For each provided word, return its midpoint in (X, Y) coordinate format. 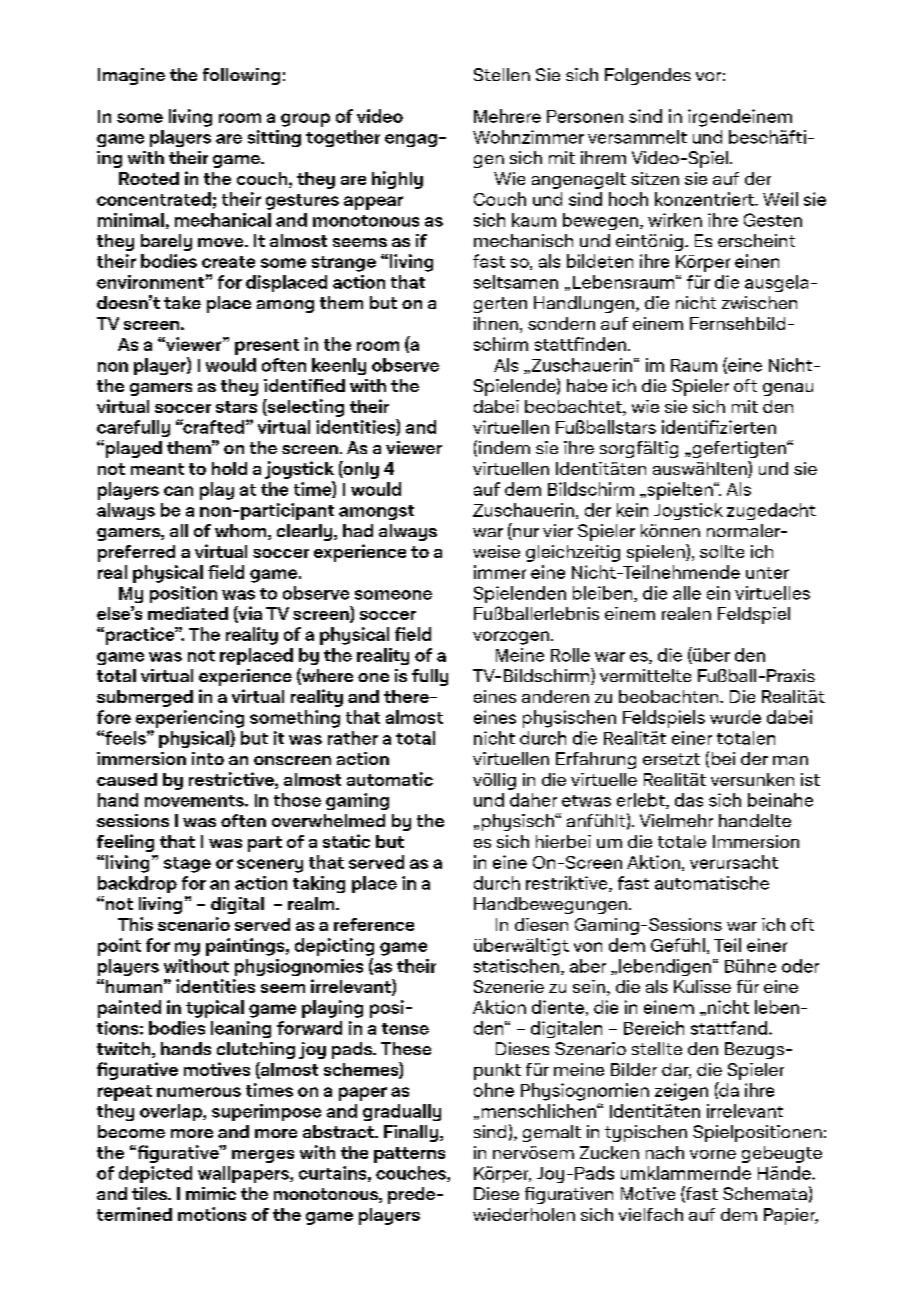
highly (397, 180)
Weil (780, 199)
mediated (188, 613)
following (241, 76)
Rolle (570, 655)
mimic (211, 1193)
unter (767, 573)
